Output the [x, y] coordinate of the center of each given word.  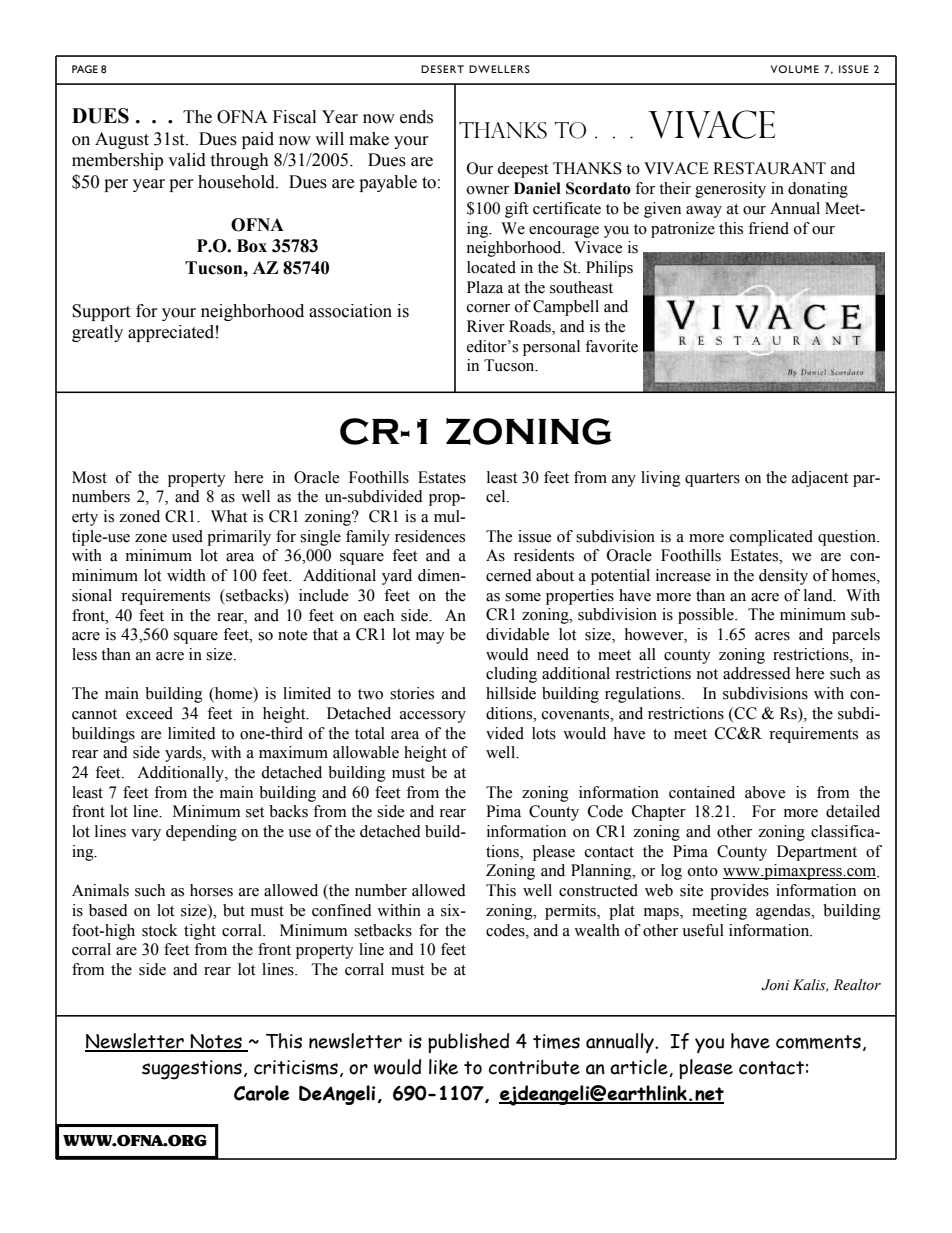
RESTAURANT [769, 168]
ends [416, 117]
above [765, 792]
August [122, 140]
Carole [261, 1093]
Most [89, 477]
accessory [433, 717]
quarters [712, 480]
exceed [149, 713]
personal [551, 348]
